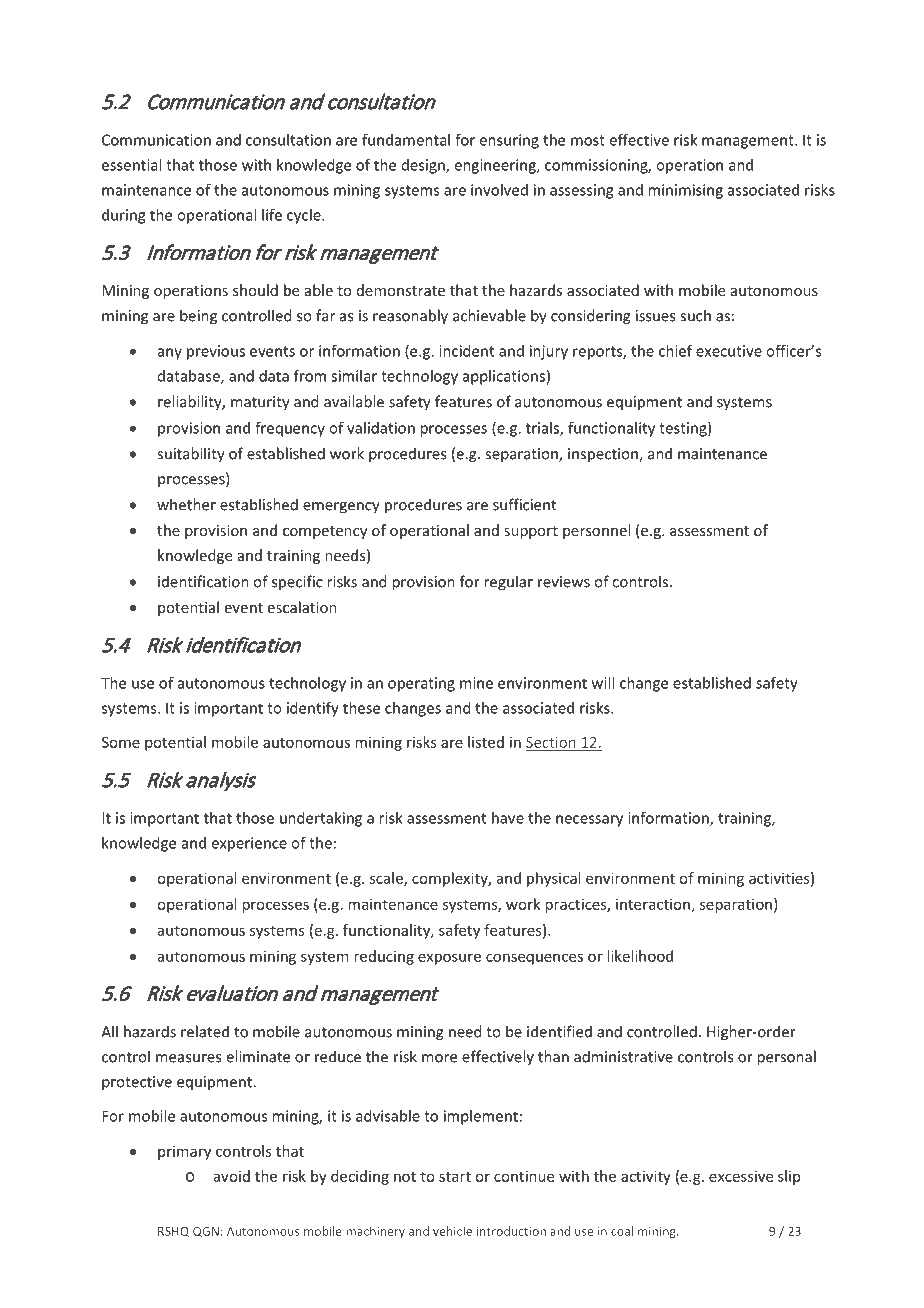 The width and height of the page is (924, 1308). I want to click on whether, so click(186, 504).
